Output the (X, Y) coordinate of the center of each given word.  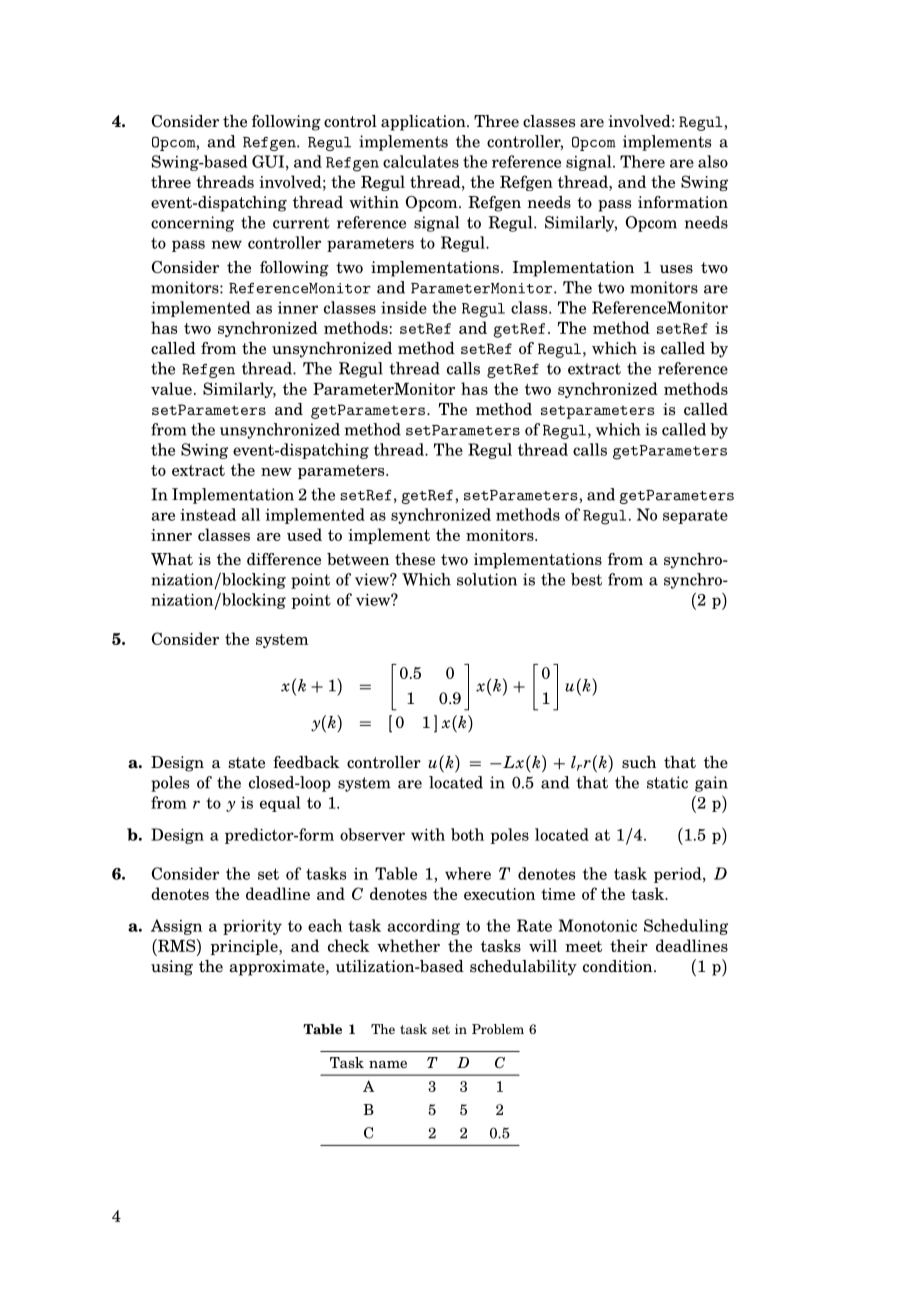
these (415, 559)
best (586, 579)
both (467, 834)
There (642, 161)
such (639, 762)
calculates (421, 161)
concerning (192, 224)
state (247, 763)
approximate (278, 968)
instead (208, 514)
